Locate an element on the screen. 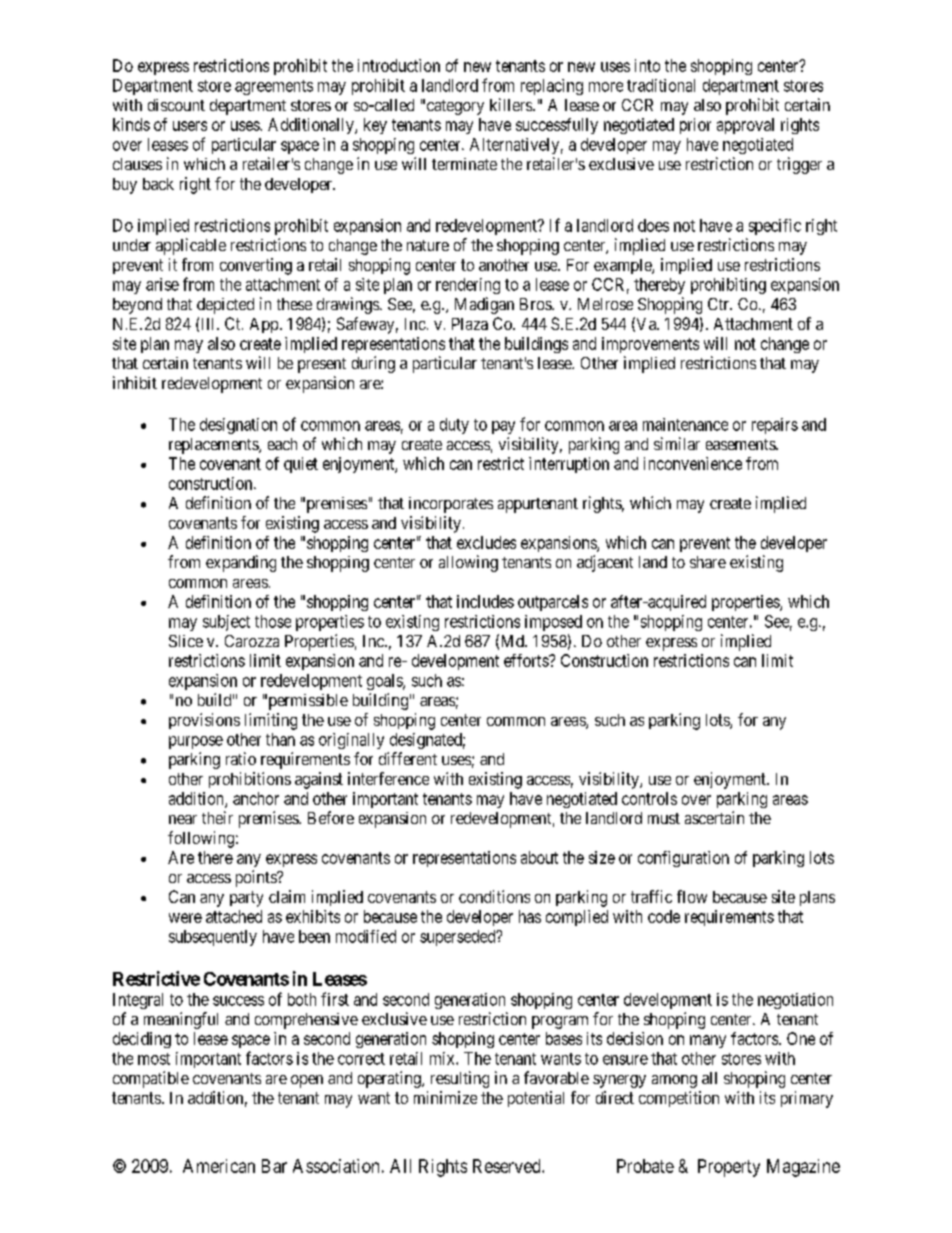 This screenshot has width=952, height=1233. minimize is located at coordinates (445, 1097).
